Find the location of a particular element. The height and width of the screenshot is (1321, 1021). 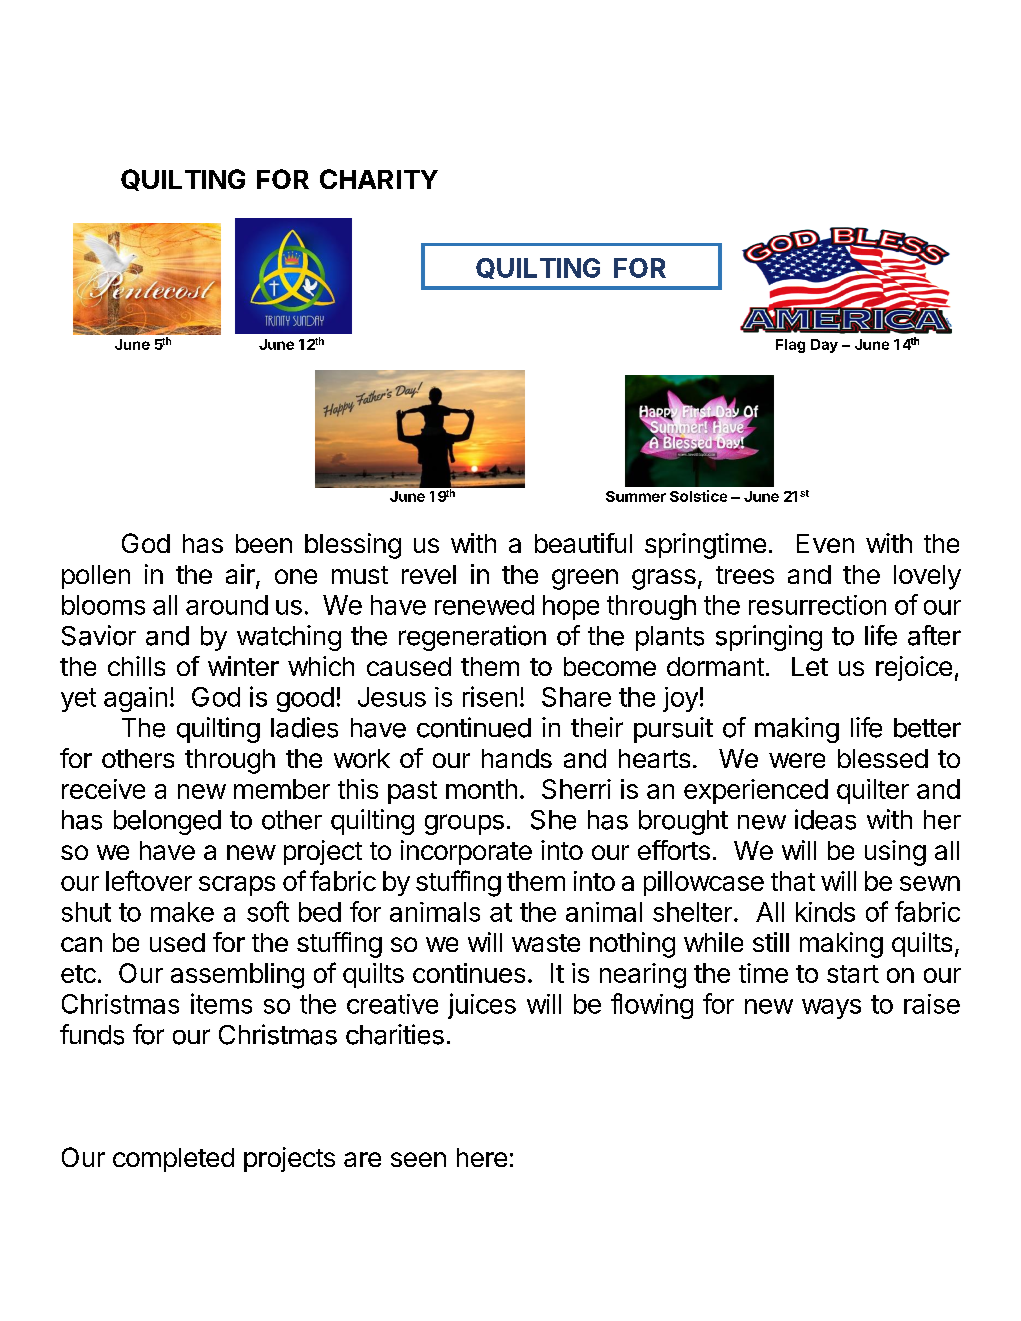

that is located at coordinates (793, 881).
